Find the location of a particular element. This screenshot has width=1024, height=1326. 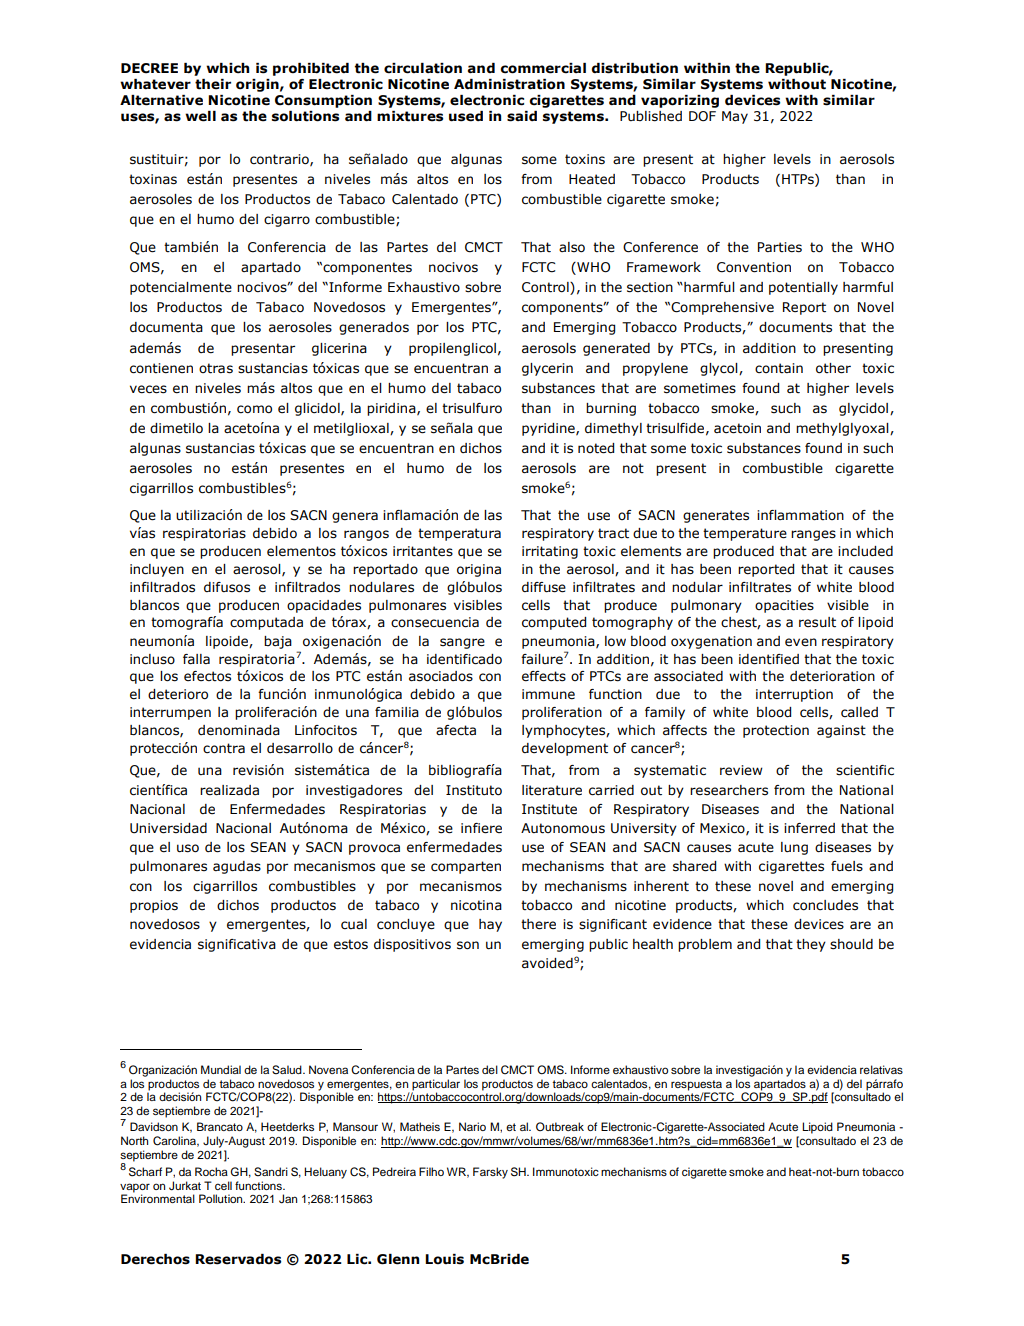

Administration is located at coordinates (509, 84).
